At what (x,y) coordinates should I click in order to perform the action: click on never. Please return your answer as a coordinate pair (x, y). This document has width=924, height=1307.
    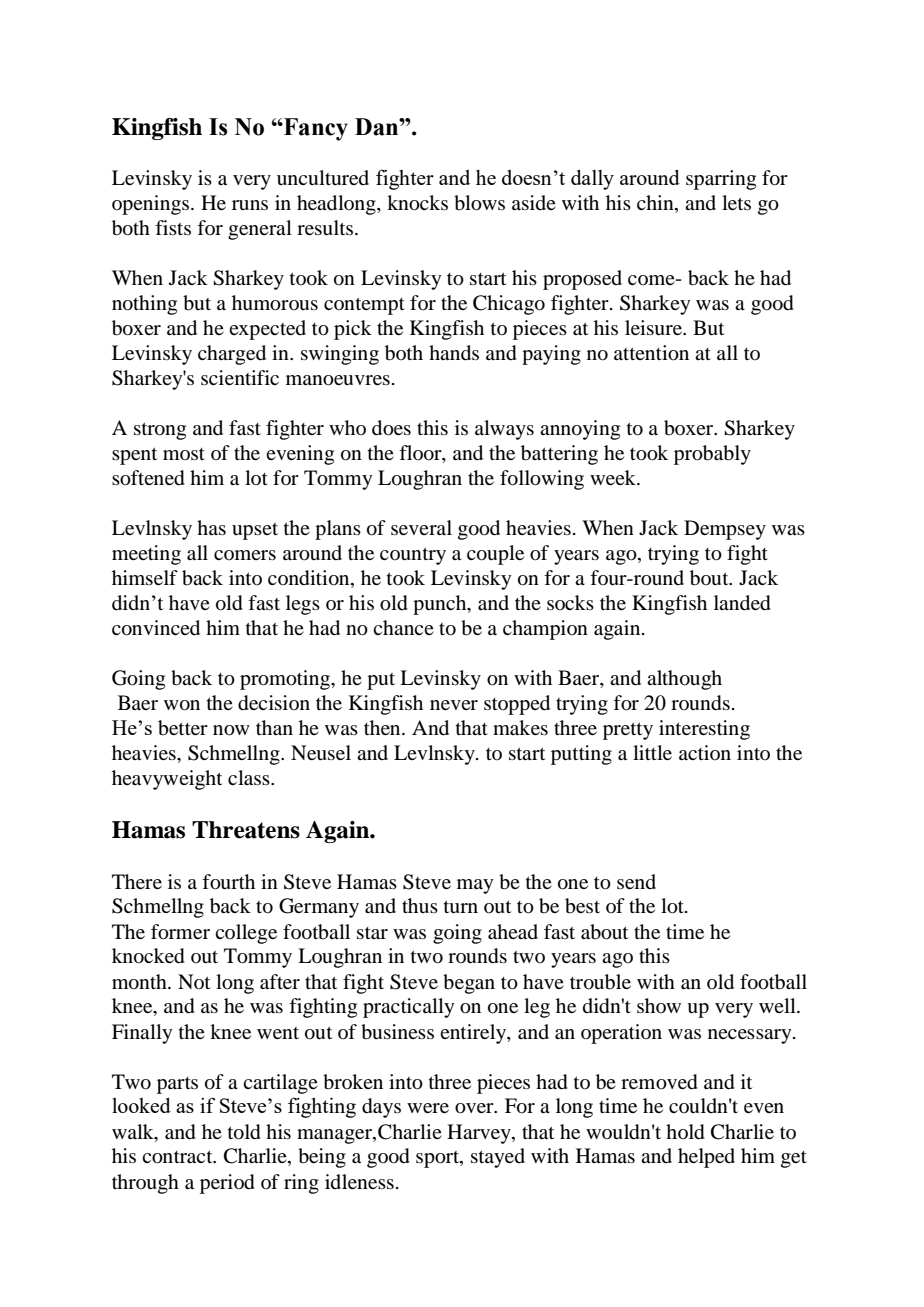
    Looking at the image, I should click on (454, 705).
